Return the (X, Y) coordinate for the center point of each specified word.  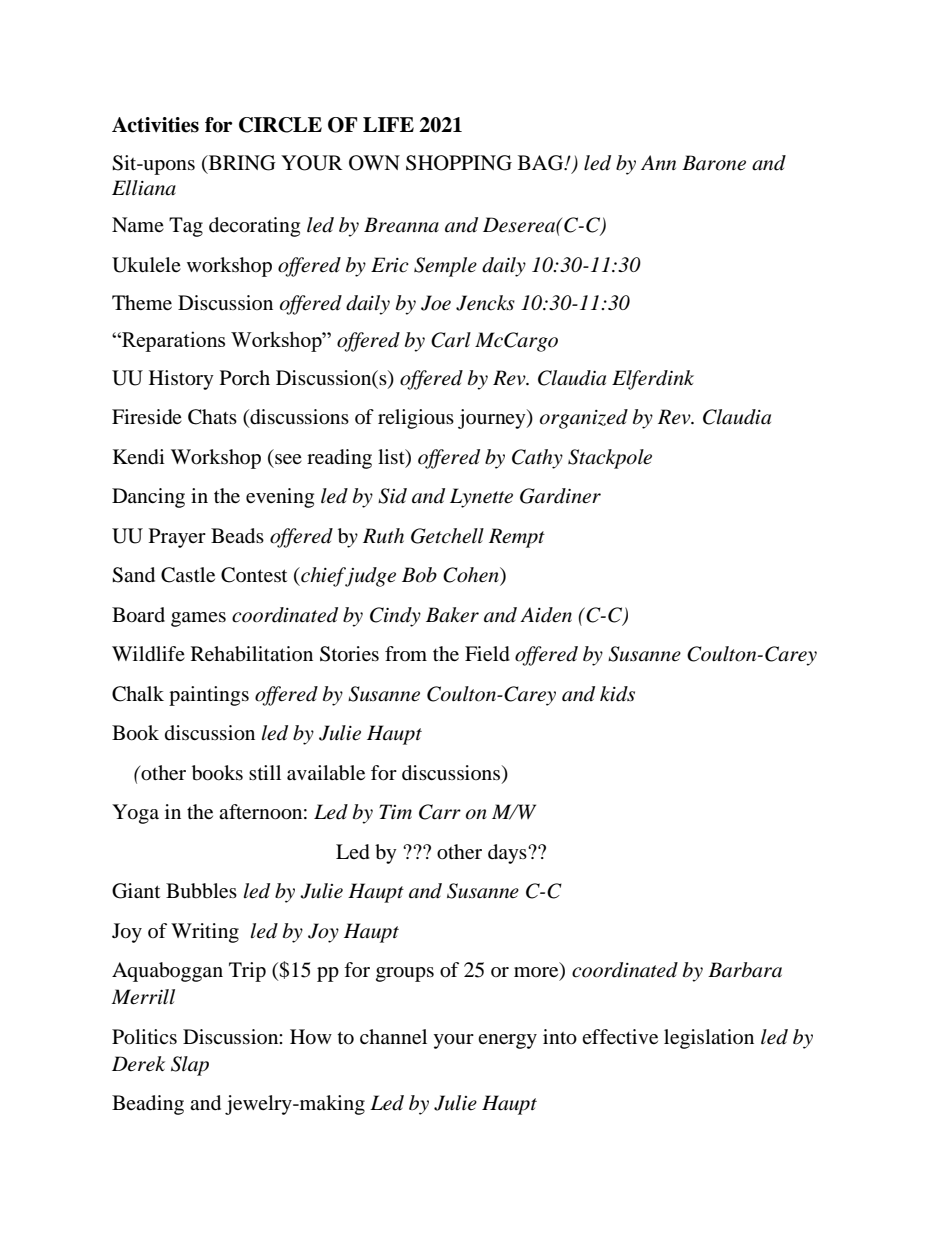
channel (393, 1036)
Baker (452, 615)
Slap (190, 1066)
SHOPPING (459, 163)
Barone (714, 163)
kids (617, 694)
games (198, 619)
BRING (241, 163)
